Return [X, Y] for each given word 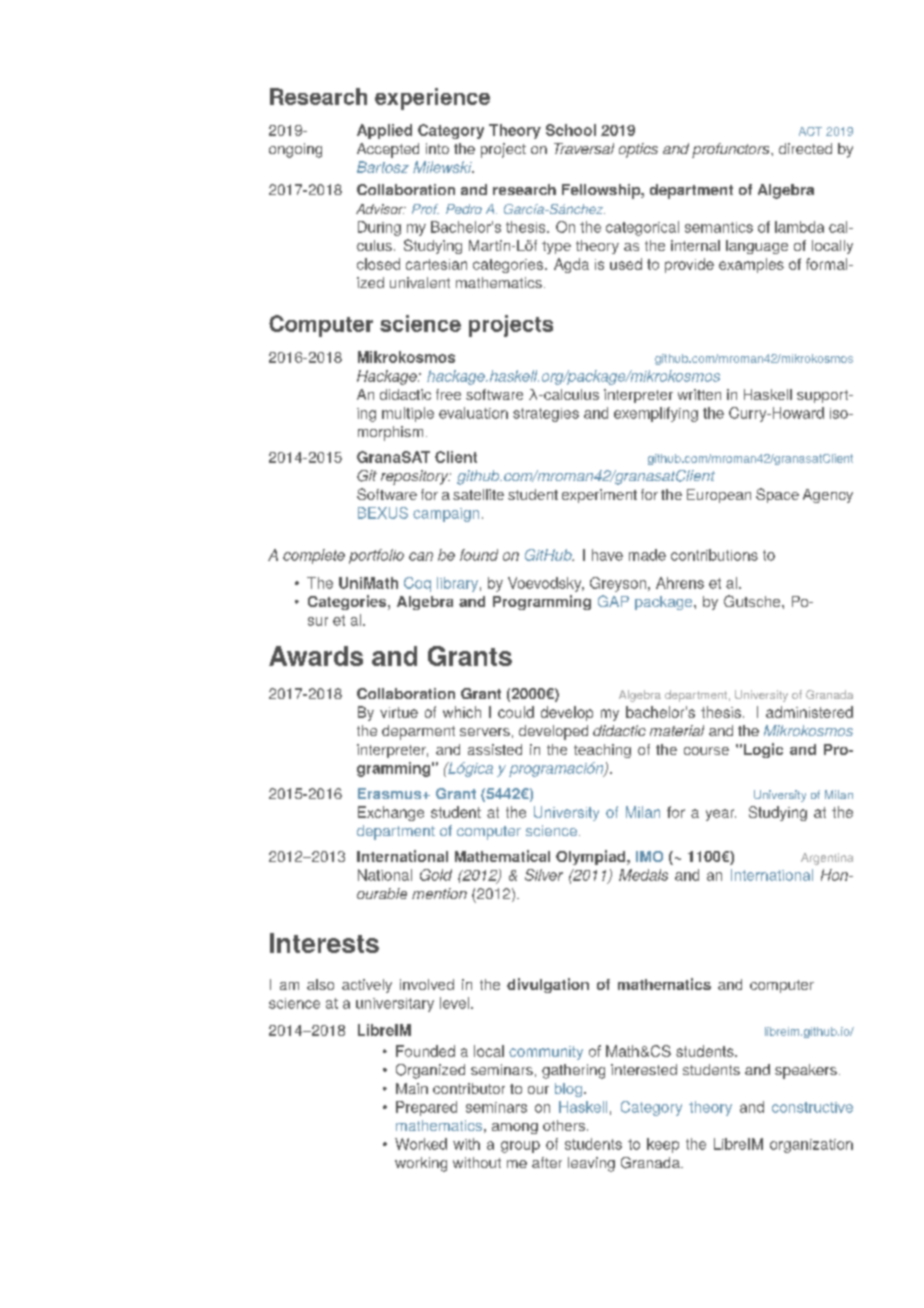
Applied [384, 131]
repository [416, 477]
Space [777, 495]
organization [811, 1146]
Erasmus [391, 793]
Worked [421, 1144]
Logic [762, 750]
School [571, 130]
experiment [599, 496]
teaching [602, 751]
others [564, 1125]
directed [805, 148]
